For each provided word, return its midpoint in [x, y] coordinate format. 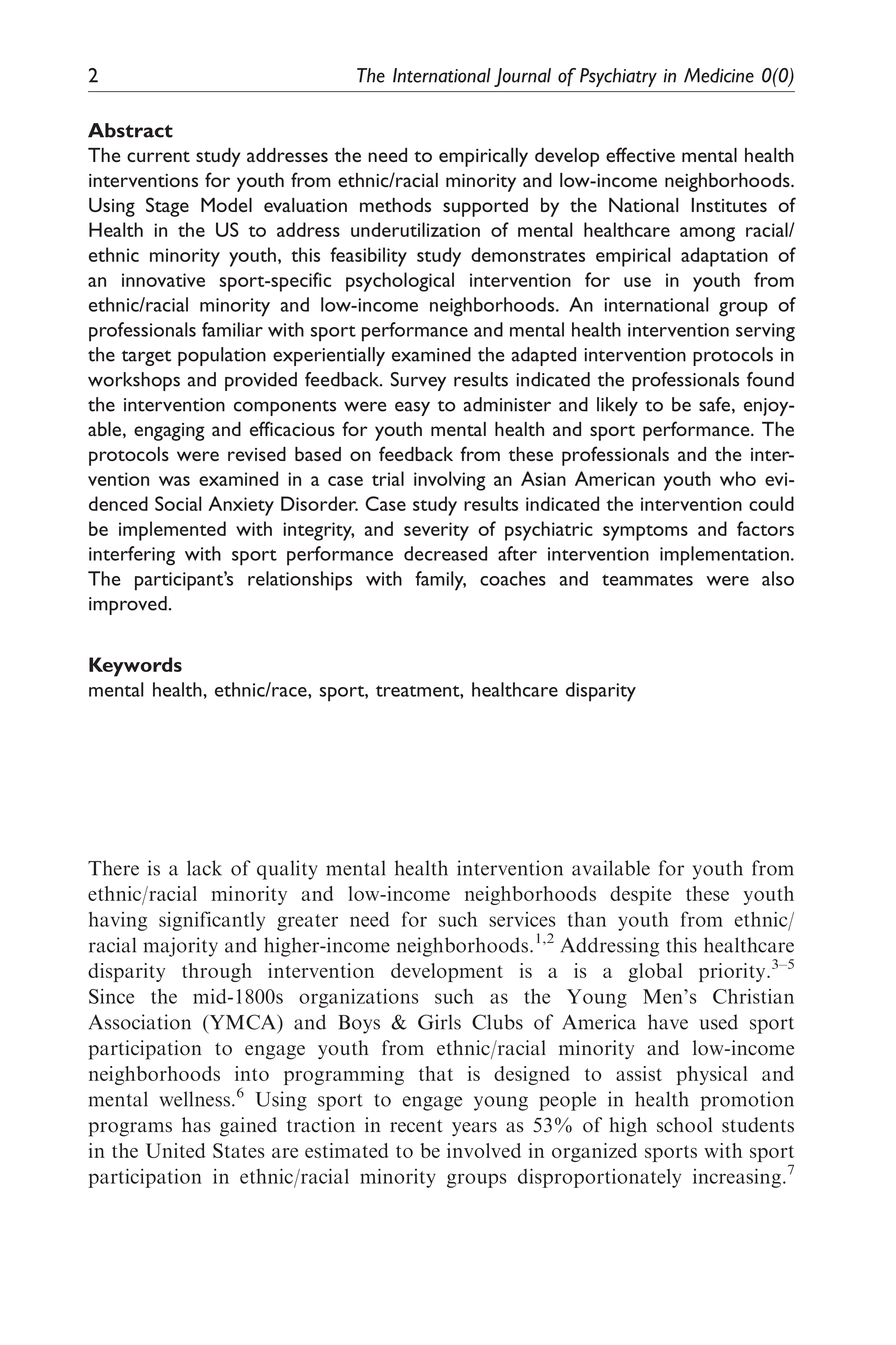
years [474, 1129]
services [522, 919]
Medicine [719, 75]
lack [204, 868]
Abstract [130, 130]
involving [450, 481]
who [738, 478]
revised [257, 454]
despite [640, 895]
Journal [522, 77]
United [175, 1150]
